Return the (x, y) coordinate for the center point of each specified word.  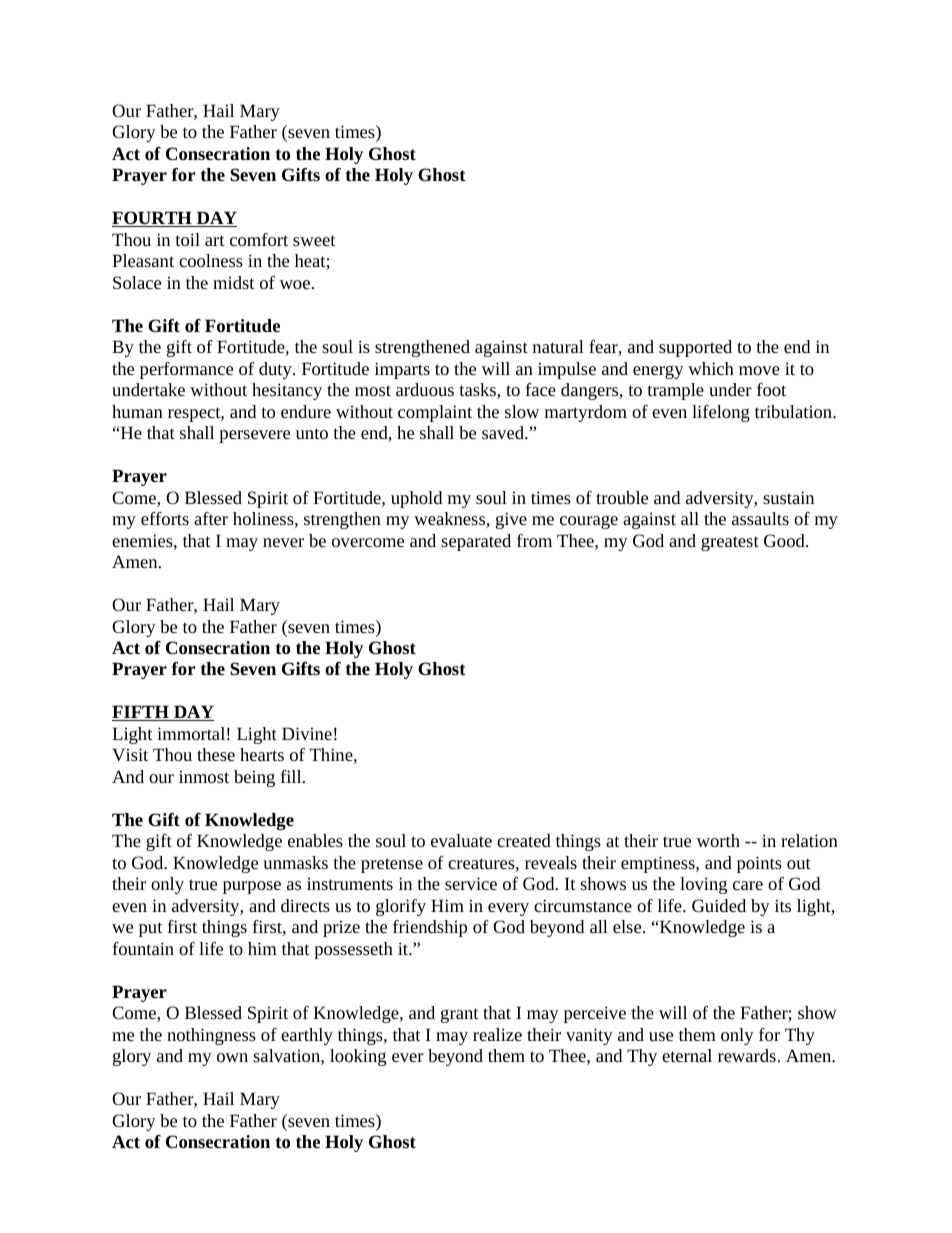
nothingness (211, 1036)
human (137, 411)
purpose (252, 887)
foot (771, 389)
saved (504, 432)
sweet (314, 240)
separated (476, 542)
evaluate (461, 840)
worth (718, 840)
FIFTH (141, 713)
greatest (730, 543)
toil (188, 239)
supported (695, 348)
